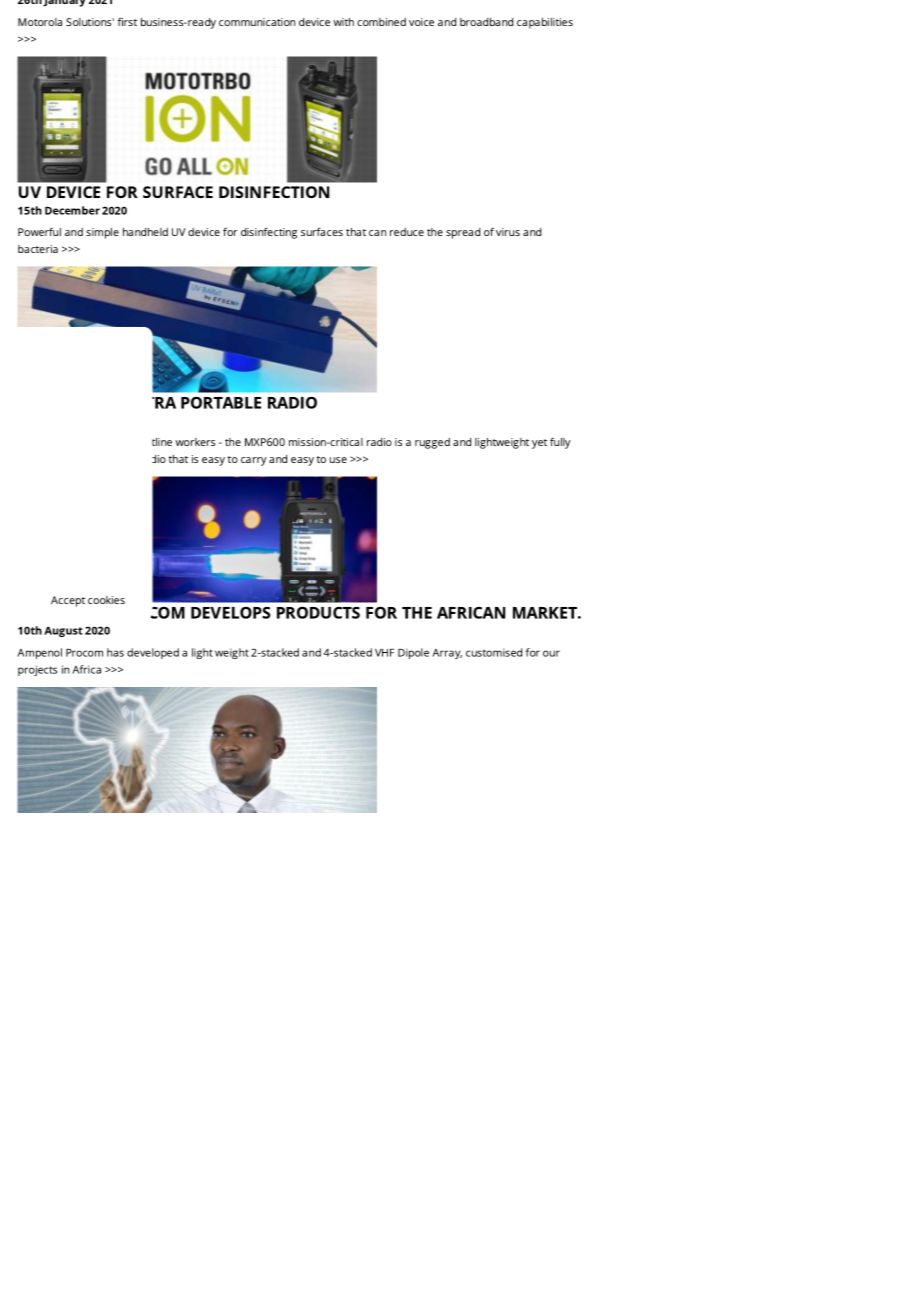  What do you see at coordinates (257, 22) in the document?
I see `communication` at bounding box center [257, 22].
